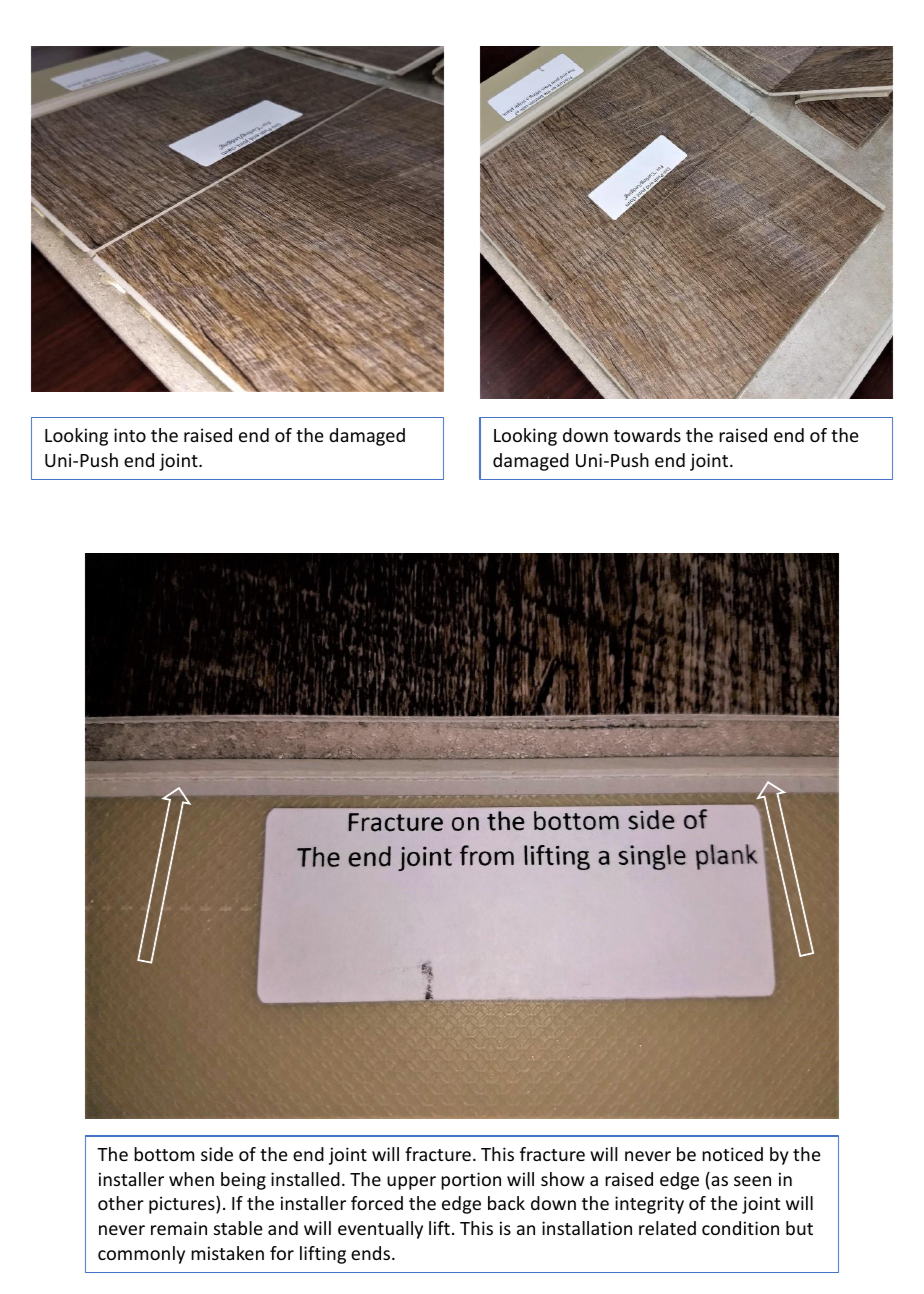 The width and height of the screenshot is (924, 1294). Describe the element at coordinates (647, 435) in the screenshot. I see `towards` at that location.
